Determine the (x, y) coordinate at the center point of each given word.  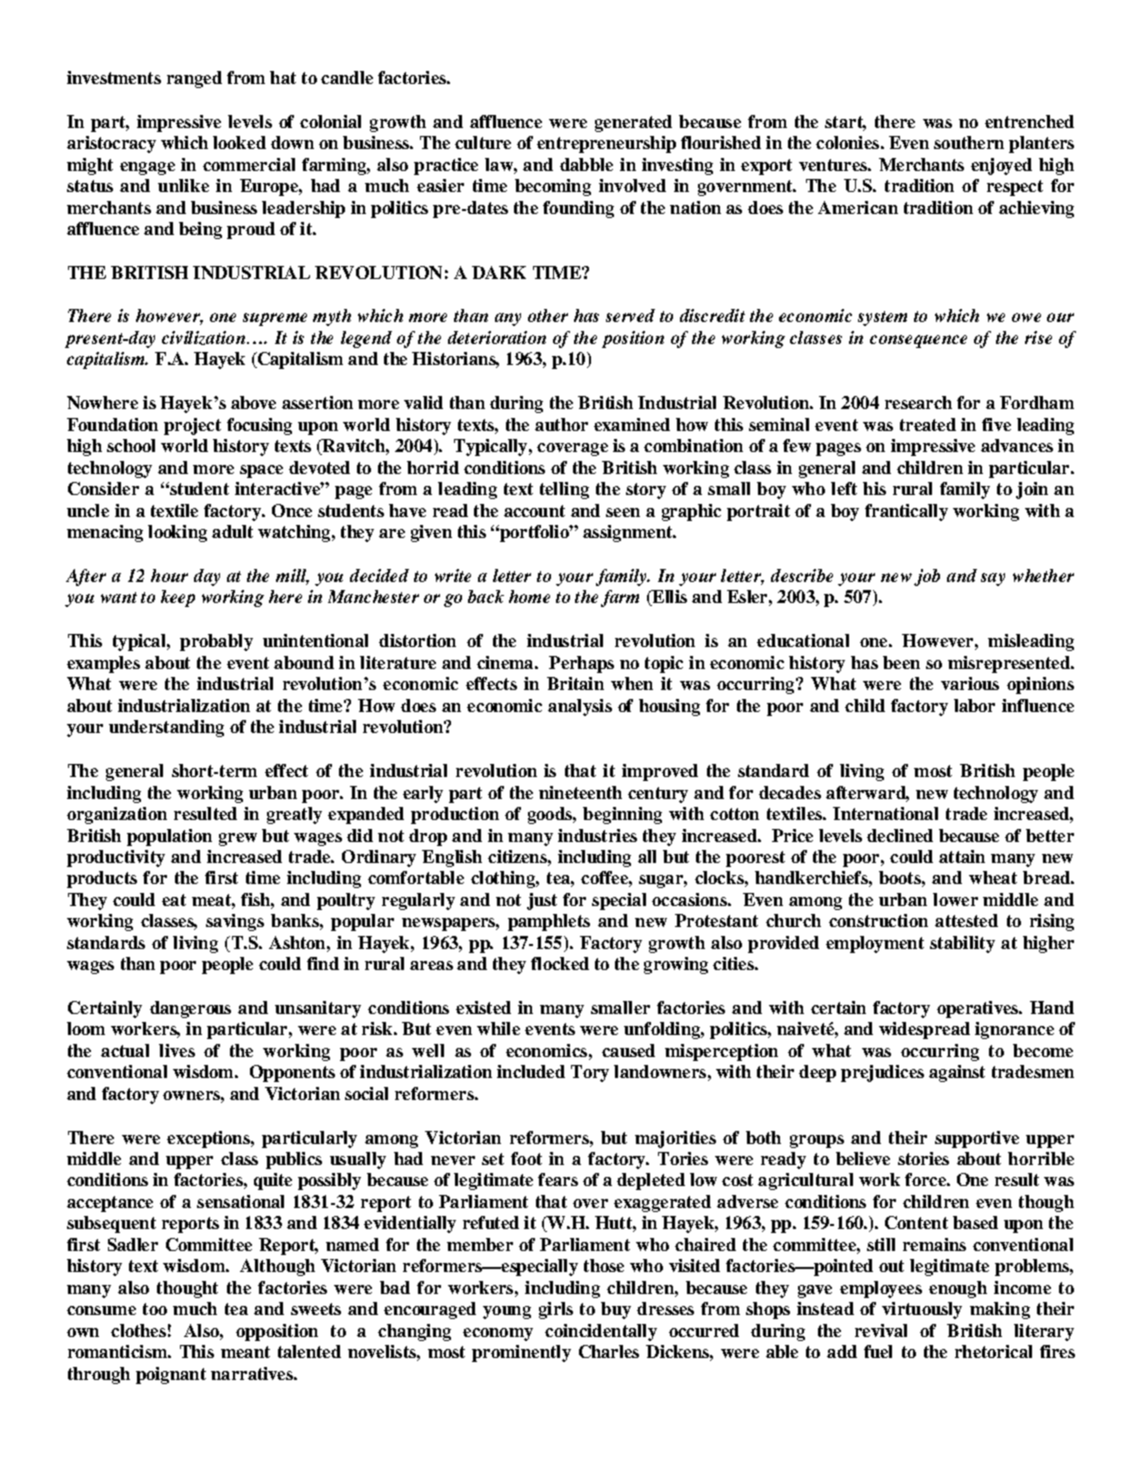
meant (245, 1352)
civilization (205, 338)
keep (178, 598)
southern (969, 142)
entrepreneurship (606, 144)
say (993, 579)
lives (177, 1050)
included (531, 1071)
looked (239, 142)
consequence (918, 341)
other (548, 315)
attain (962, 856)
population (169, 837)
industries (597, 835)
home (529, 596)
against (957, 1073)
